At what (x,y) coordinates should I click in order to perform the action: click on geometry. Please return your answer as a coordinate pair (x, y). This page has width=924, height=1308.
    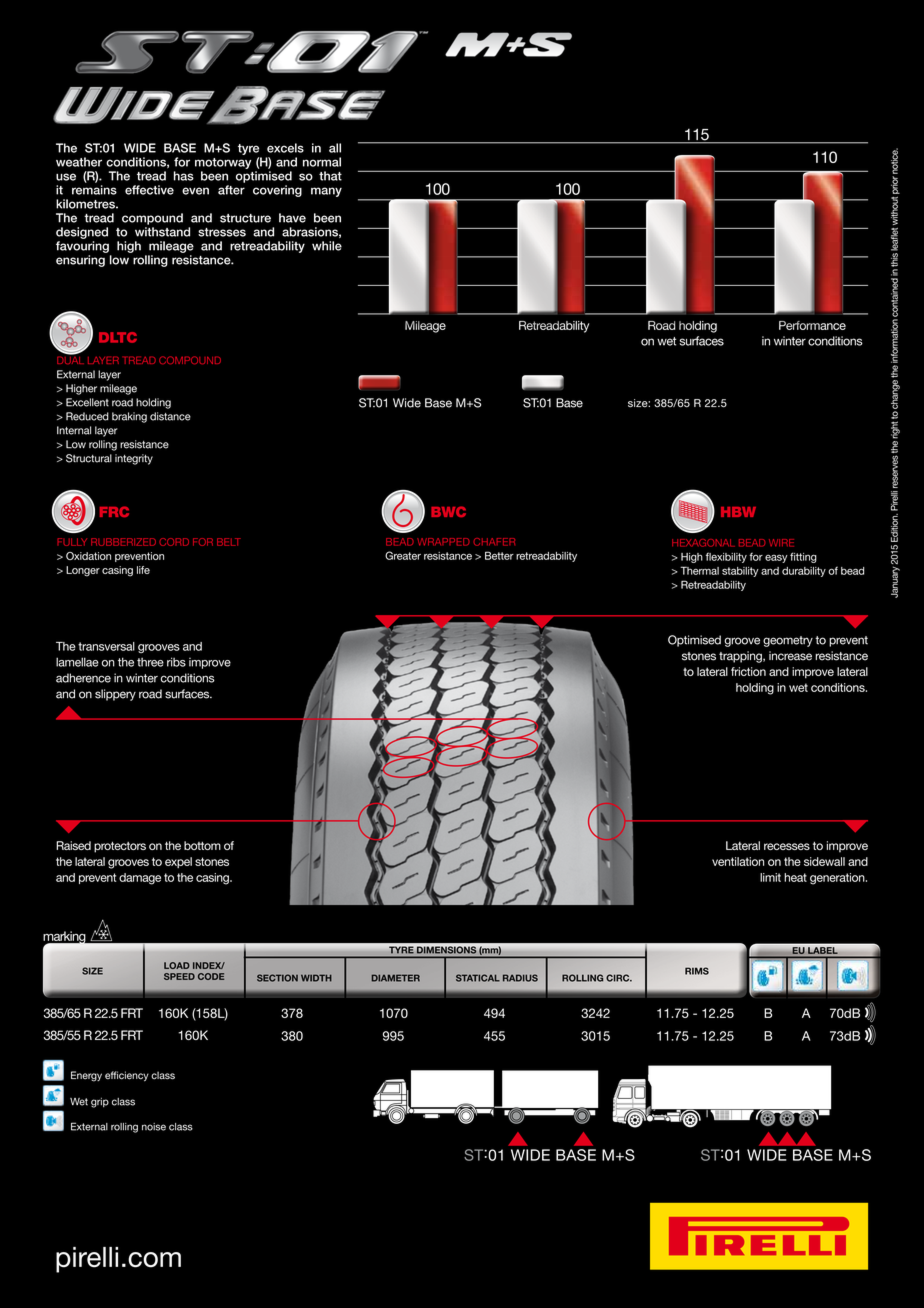
    Looking at the image, I should click on (788, 641).
